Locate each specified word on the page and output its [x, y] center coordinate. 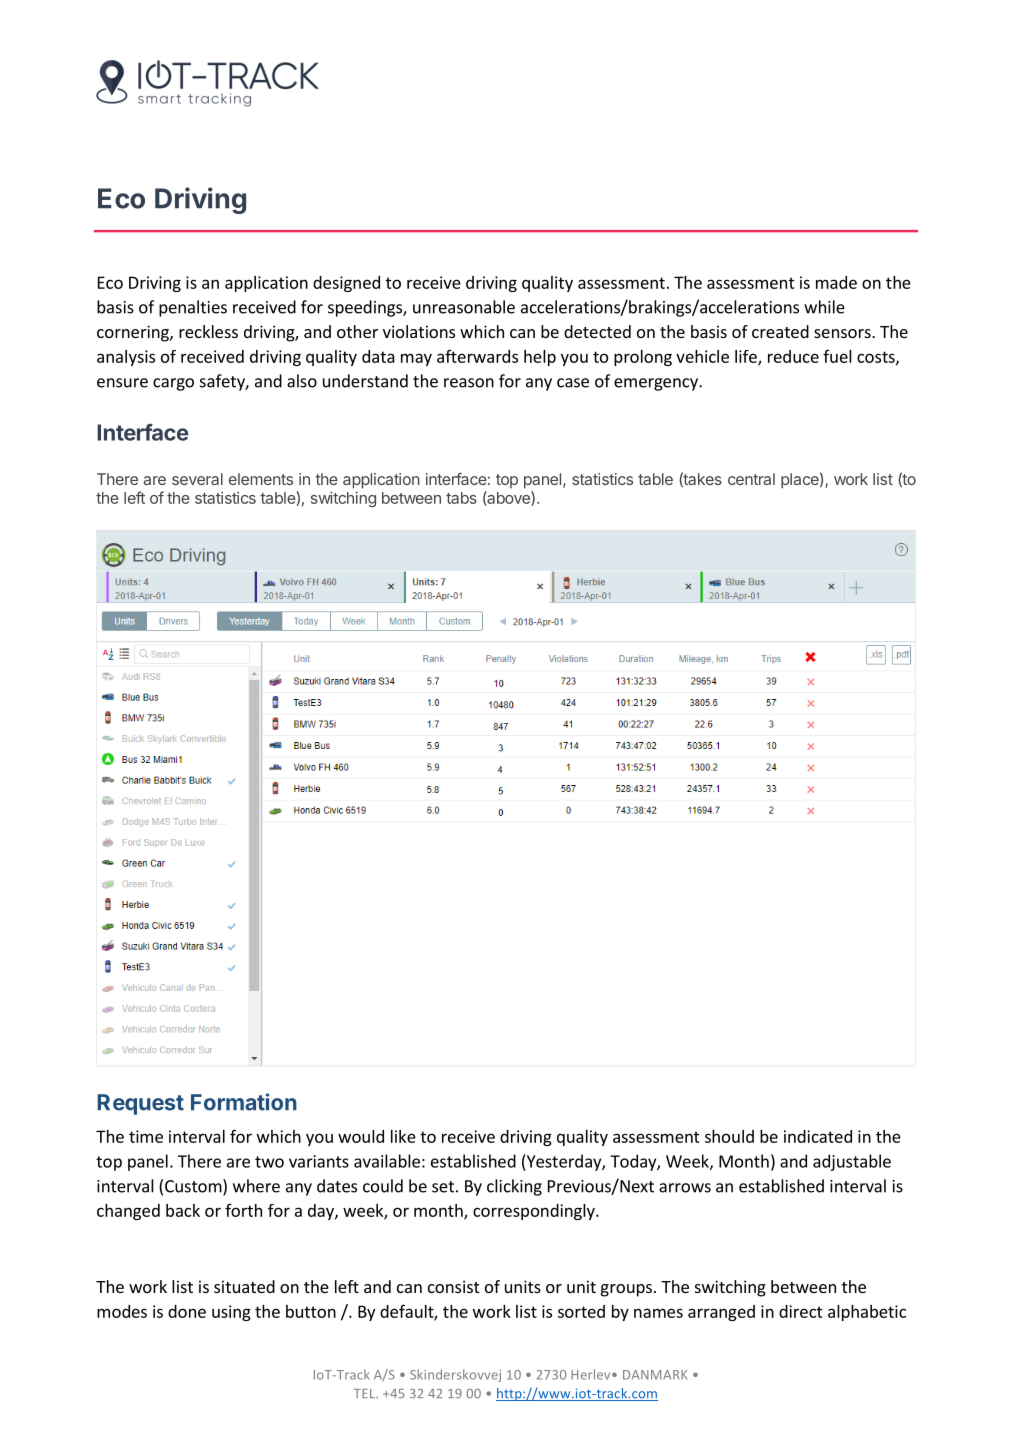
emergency [657, 384]
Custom [194, 1187]
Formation [244, 1102]
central [751, 479]
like [403, 1136]
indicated [818, 1136]
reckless [208, 331]
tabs [461, 498]
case [573, 383]
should [729, 1136]
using [231, 1313]
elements [261, 479]
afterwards [477, 356]
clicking [514, 1187]
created [780, 331]
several [197, 479]
